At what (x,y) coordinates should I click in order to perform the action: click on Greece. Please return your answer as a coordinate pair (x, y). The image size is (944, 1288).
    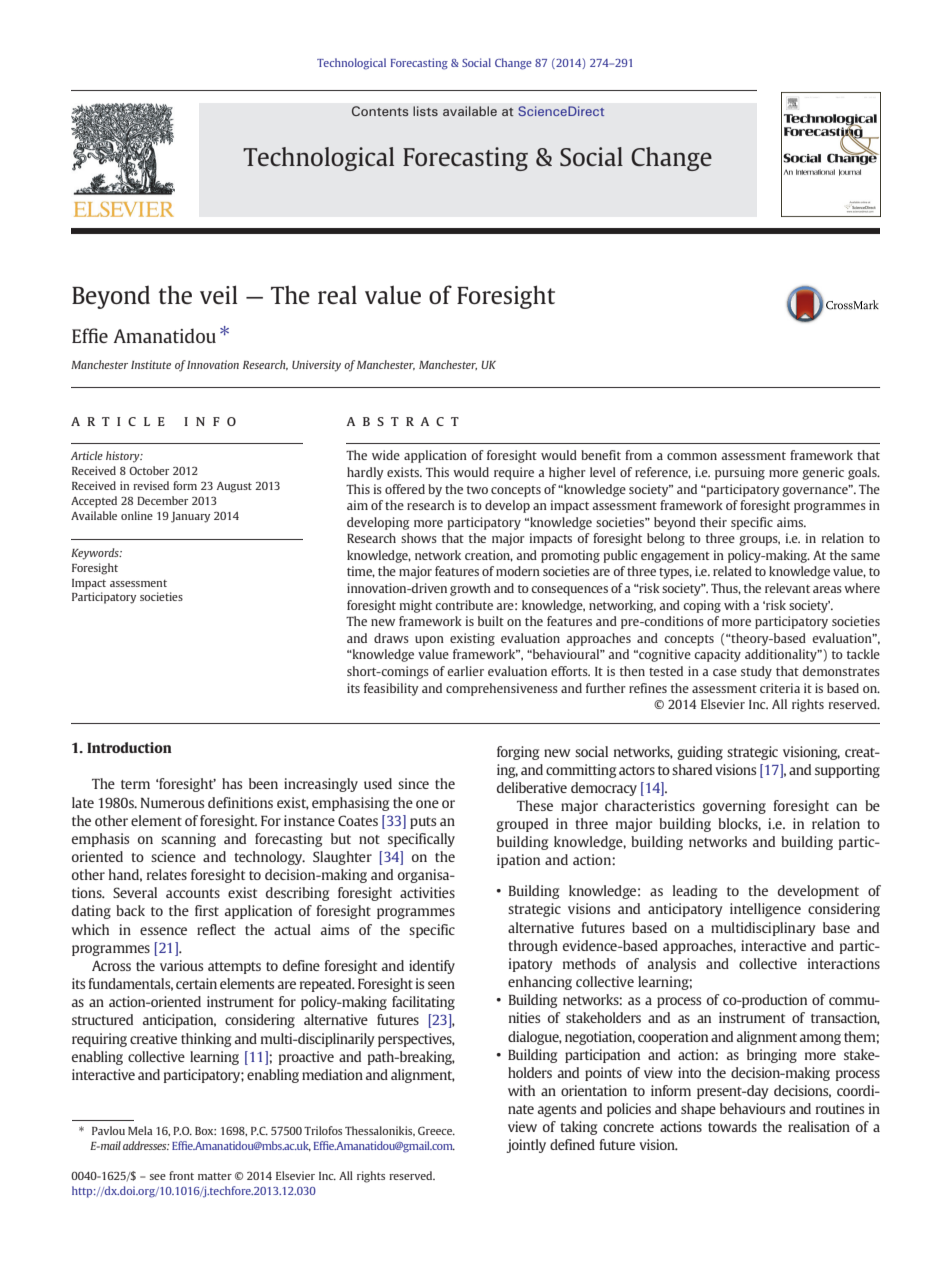
    Looking at the image, I should click on (436, 1130).
